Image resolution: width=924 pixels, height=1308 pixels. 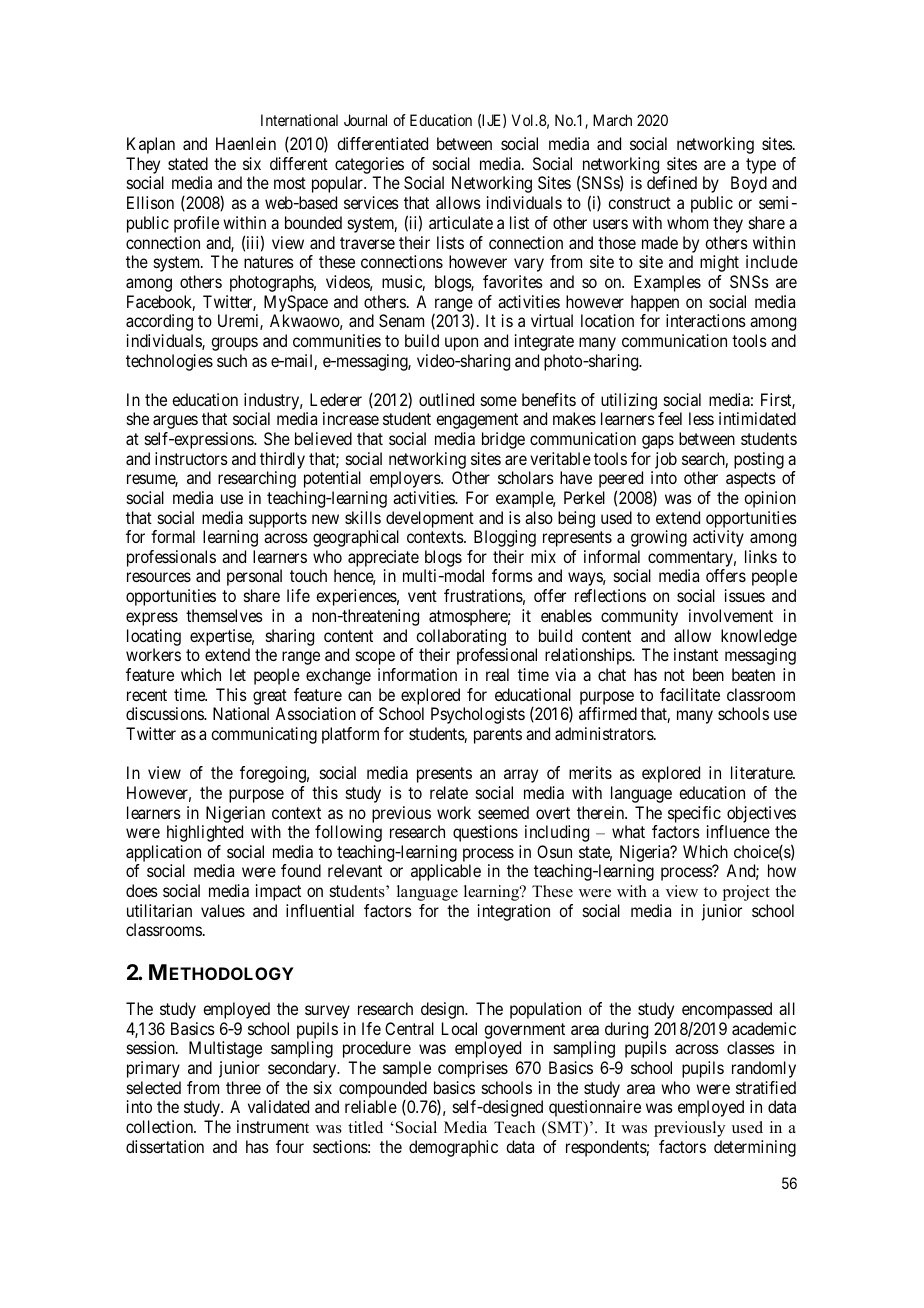 What do you see at coordinates (696, 654) in the image?
I see `instant` at bounding box center [696, 654].
